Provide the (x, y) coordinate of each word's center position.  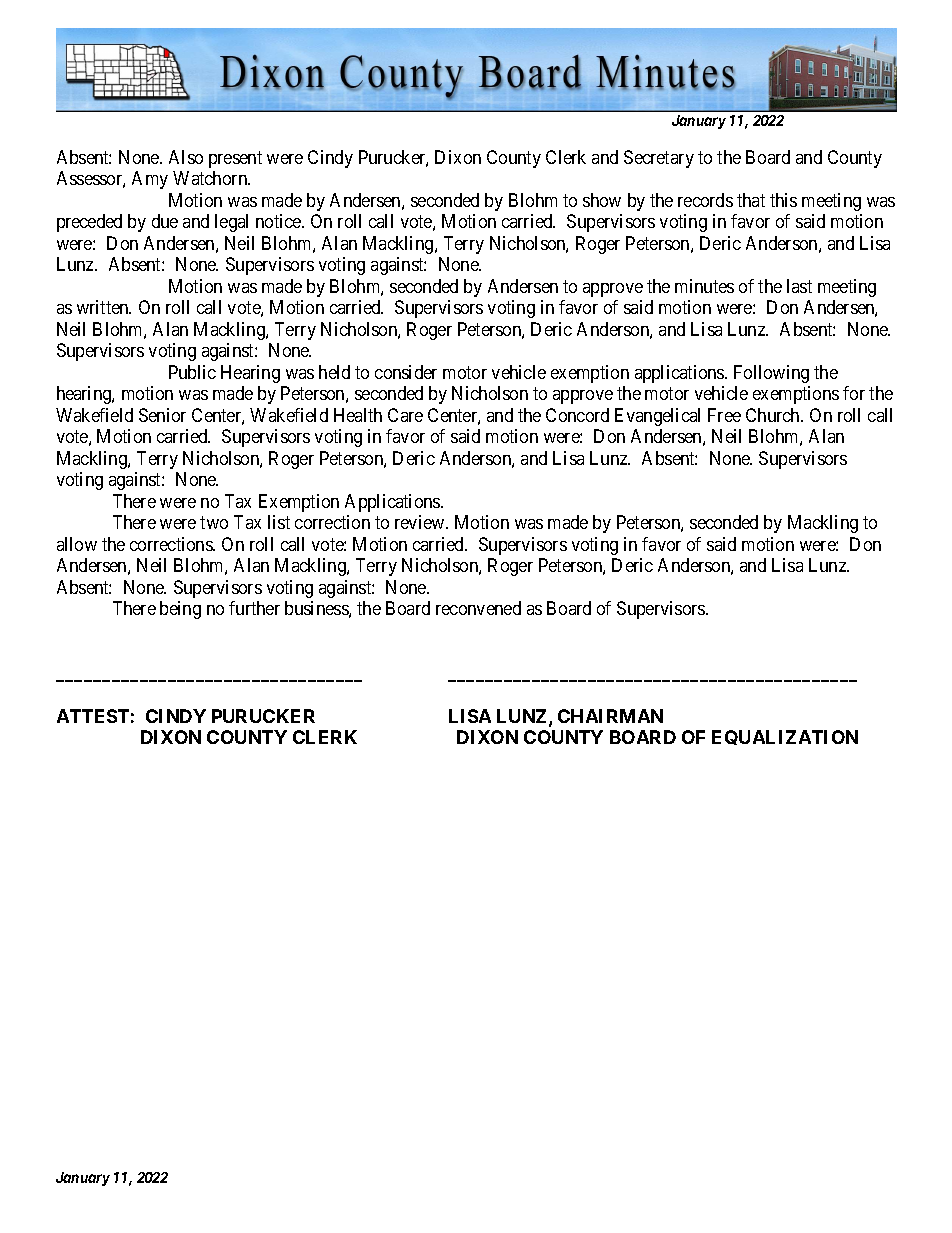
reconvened (478, 608)
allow (77, 544)
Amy (150, 180)
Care (405, 415)
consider (406, 372)
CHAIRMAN (610, 716)
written (104, 307)
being (180, 610)
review (421, 522)
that (751, 200)
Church (774, 415)
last (799, 286)
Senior (162, 415)
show (602, 200)
